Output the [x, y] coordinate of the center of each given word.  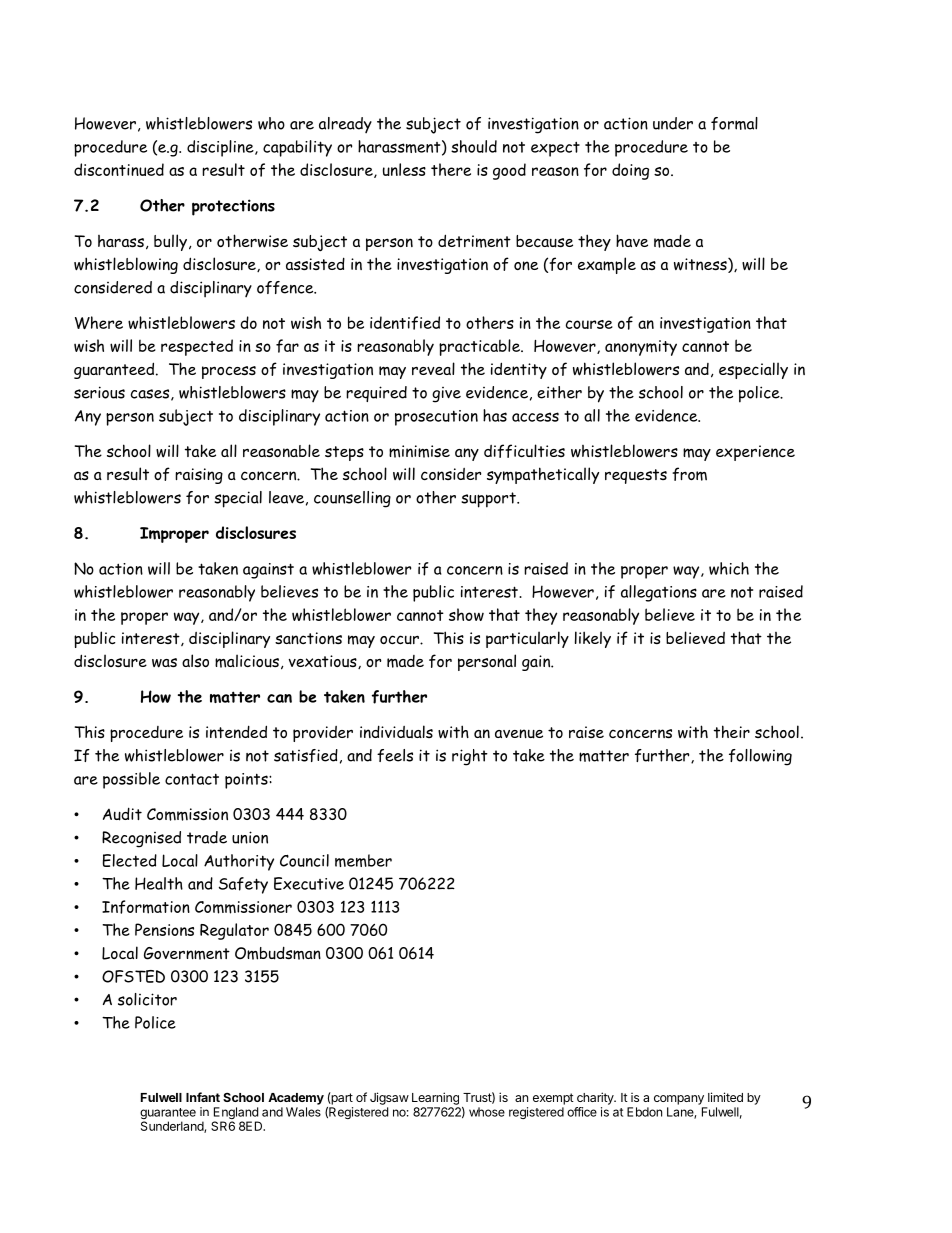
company [679, 1100]
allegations [659, 593]
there [451, 169]
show [466, 614]
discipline [221, 148]
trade [207, 837]
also [195, 660]
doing [630, 171]
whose [487, 1112]
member [363, 860]
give [446, 395]
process [229, 372]
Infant [203, 1097]
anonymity [641, 348]
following [760, 757]
